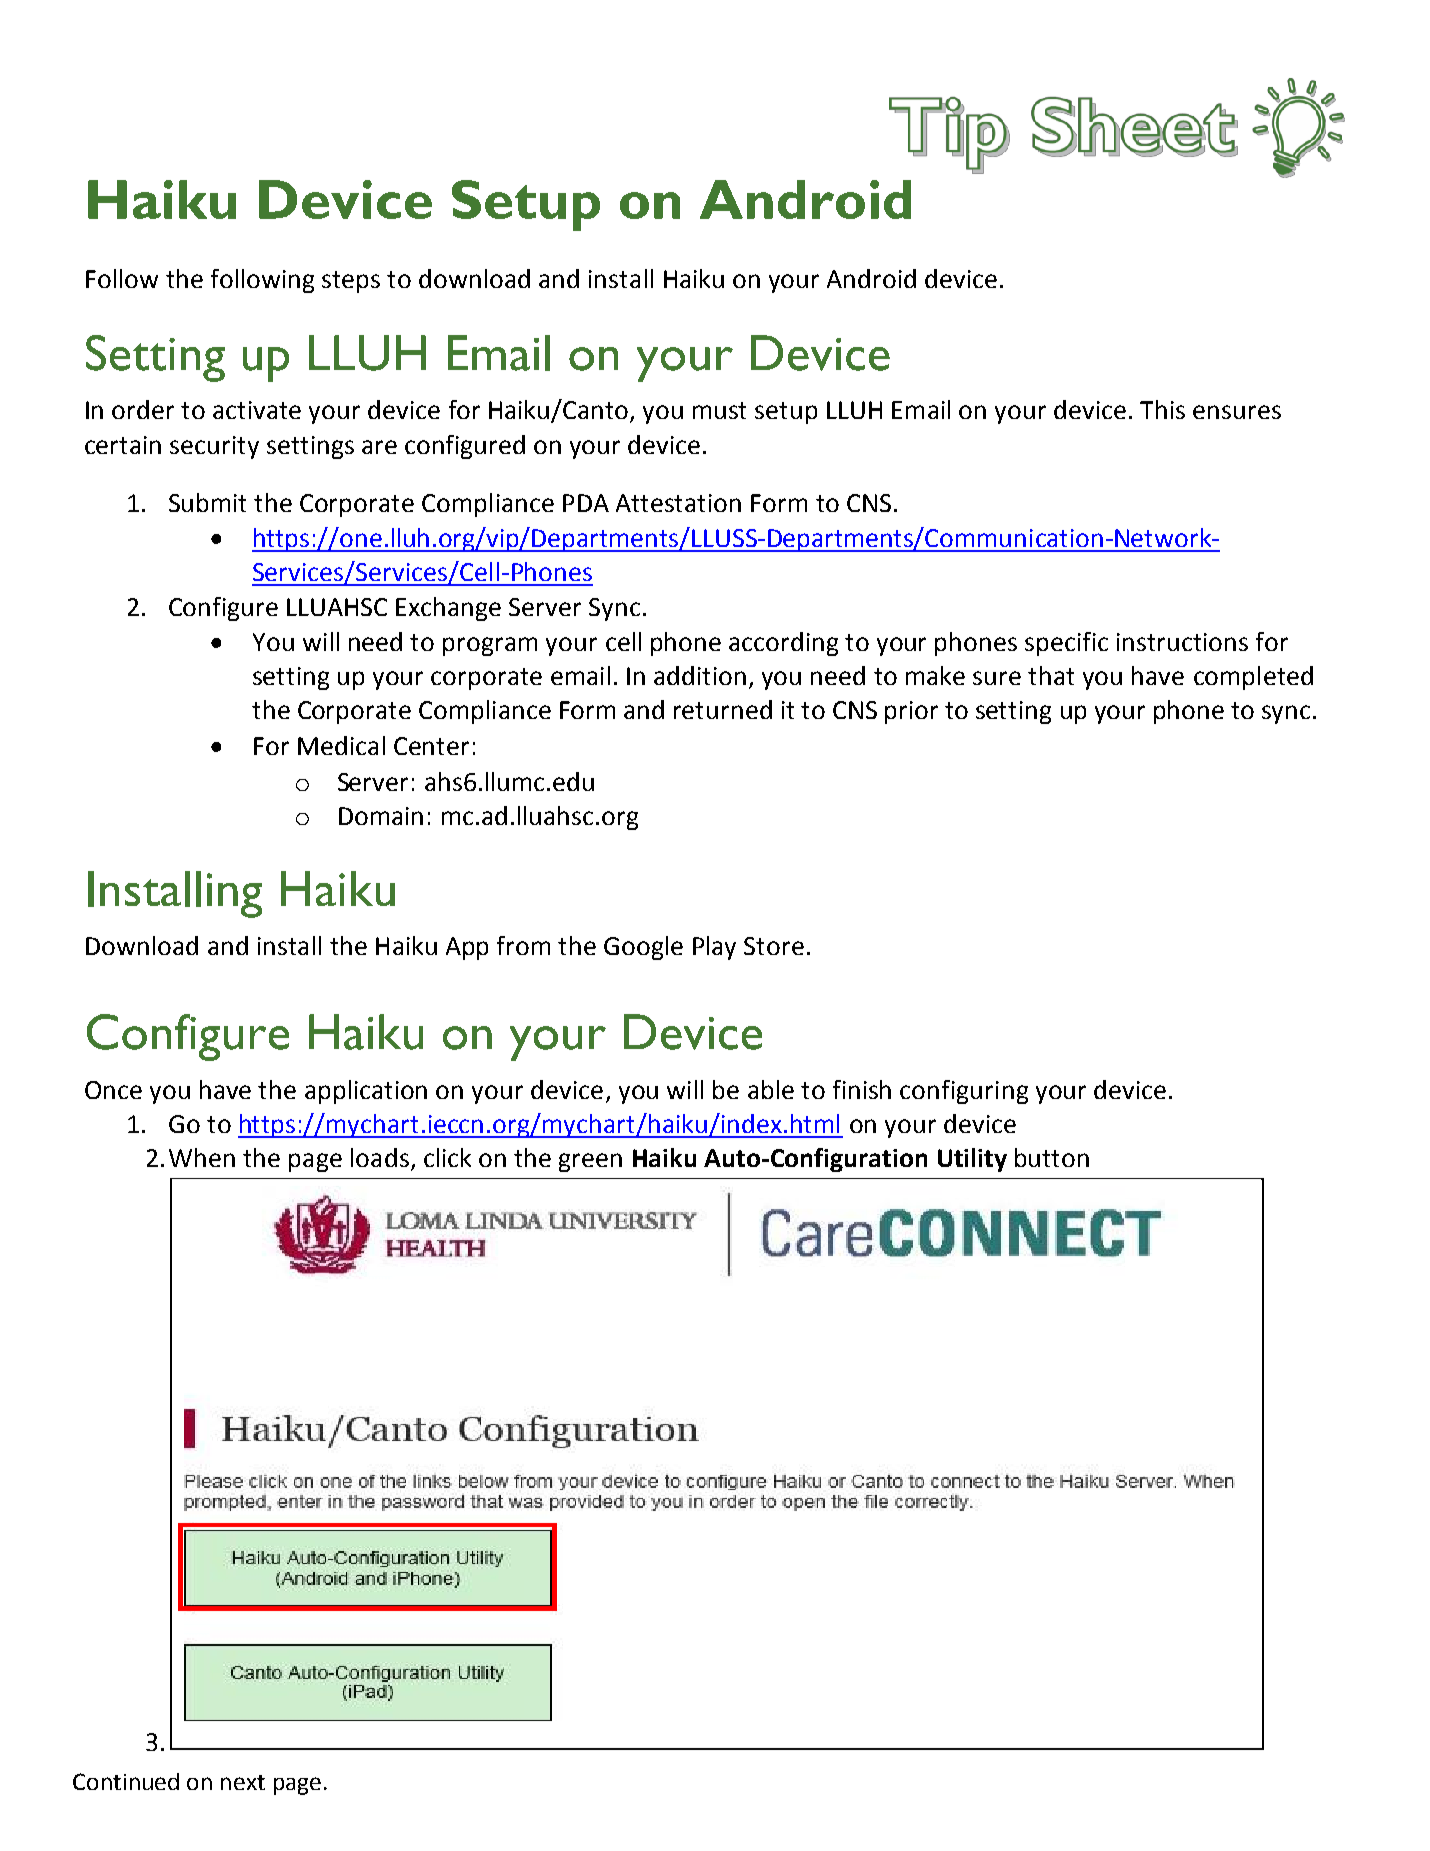 This screenshot has height=1851, width=1430. What do you see at coordinates (1051, 675) in the screenshot?
I see `that` at bounding box center [1051, 675].
